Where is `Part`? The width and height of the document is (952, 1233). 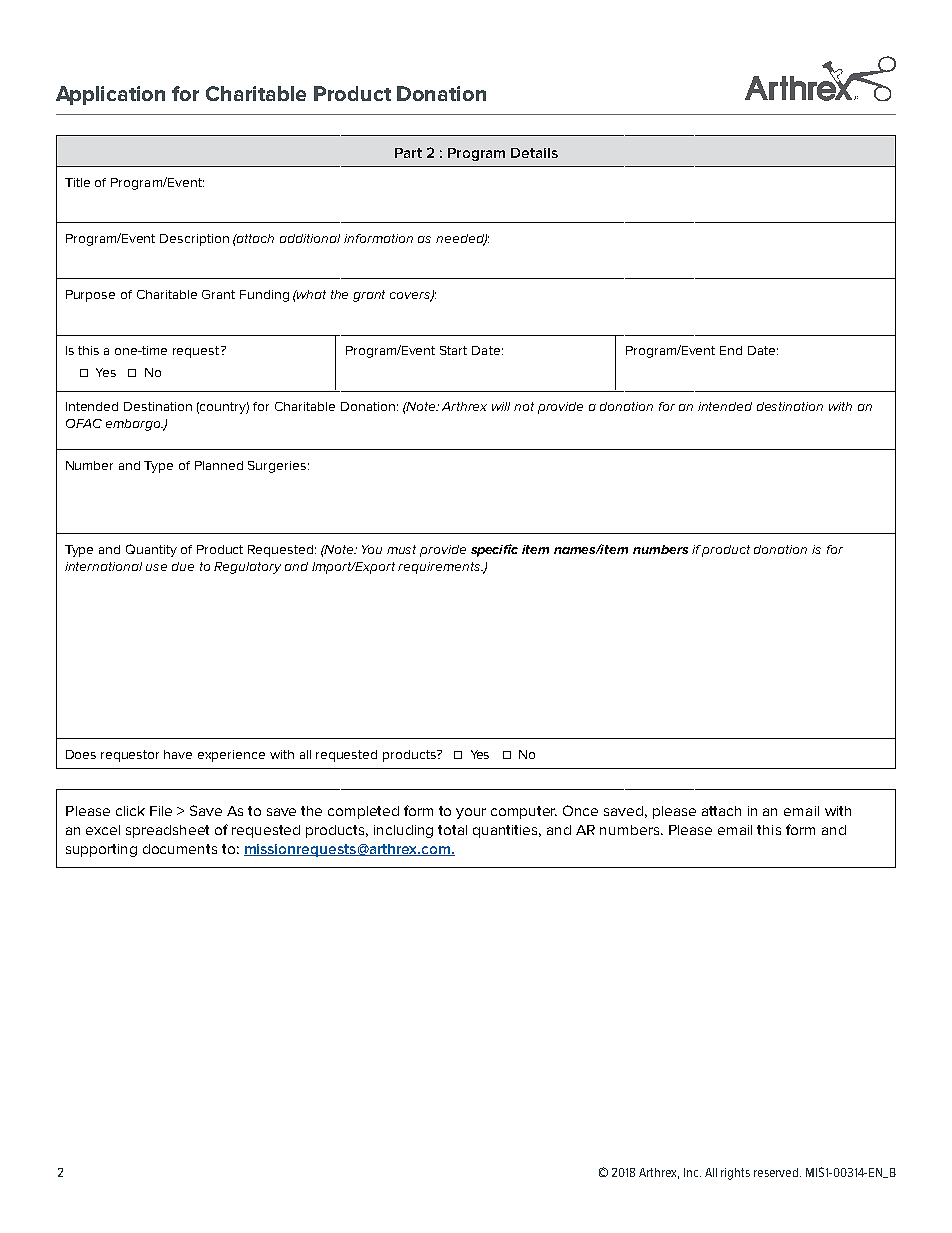
Part is located at coordinates (408, 153).
